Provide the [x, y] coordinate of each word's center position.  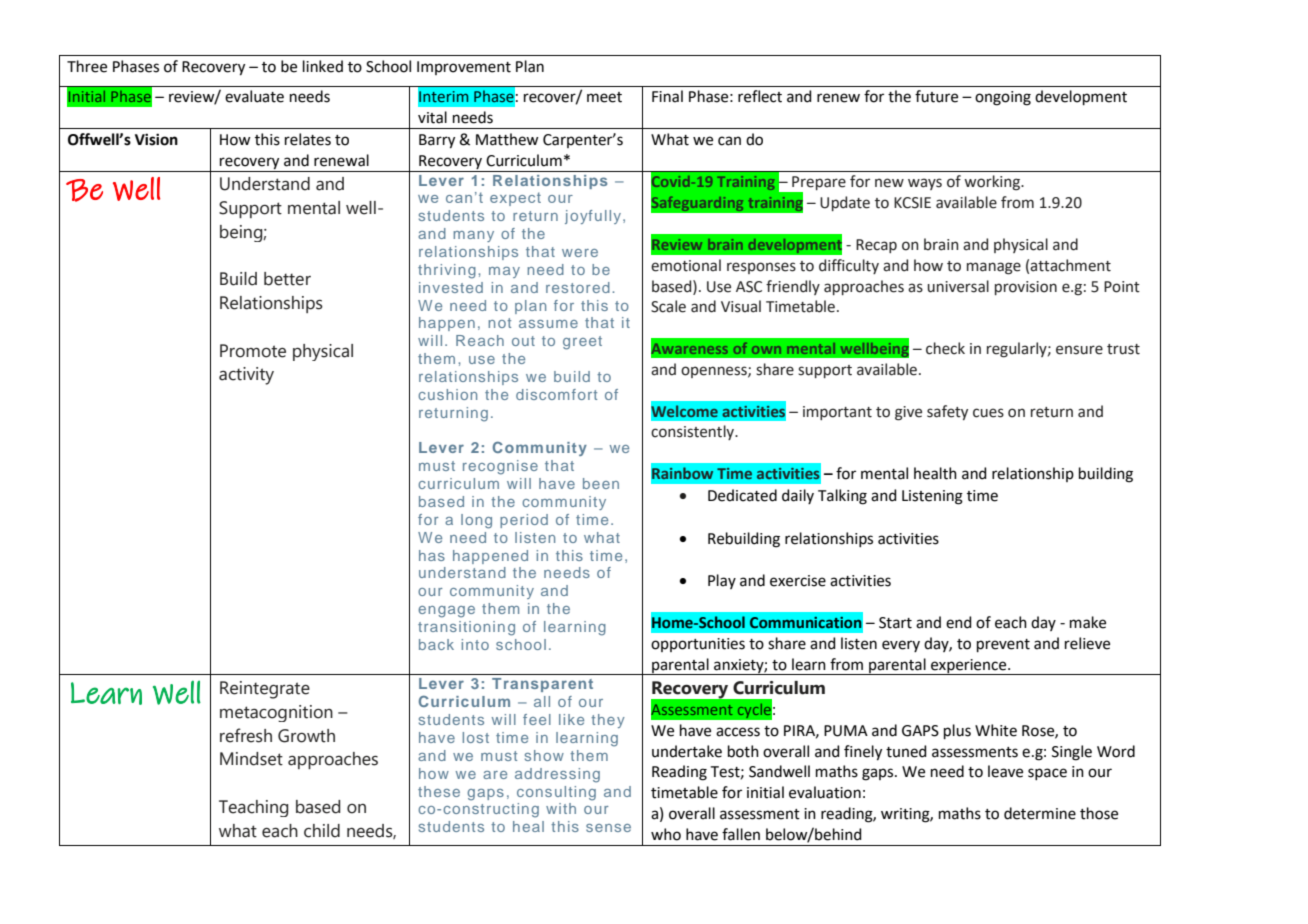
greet [582, 343]
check [945, 348]
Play [722, 581]
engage [446, 612]
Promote [253, 351]
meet [604, 97]
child [322, 831]
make [1088, 622]
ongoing [1003, 98]
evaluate [254, 96]
